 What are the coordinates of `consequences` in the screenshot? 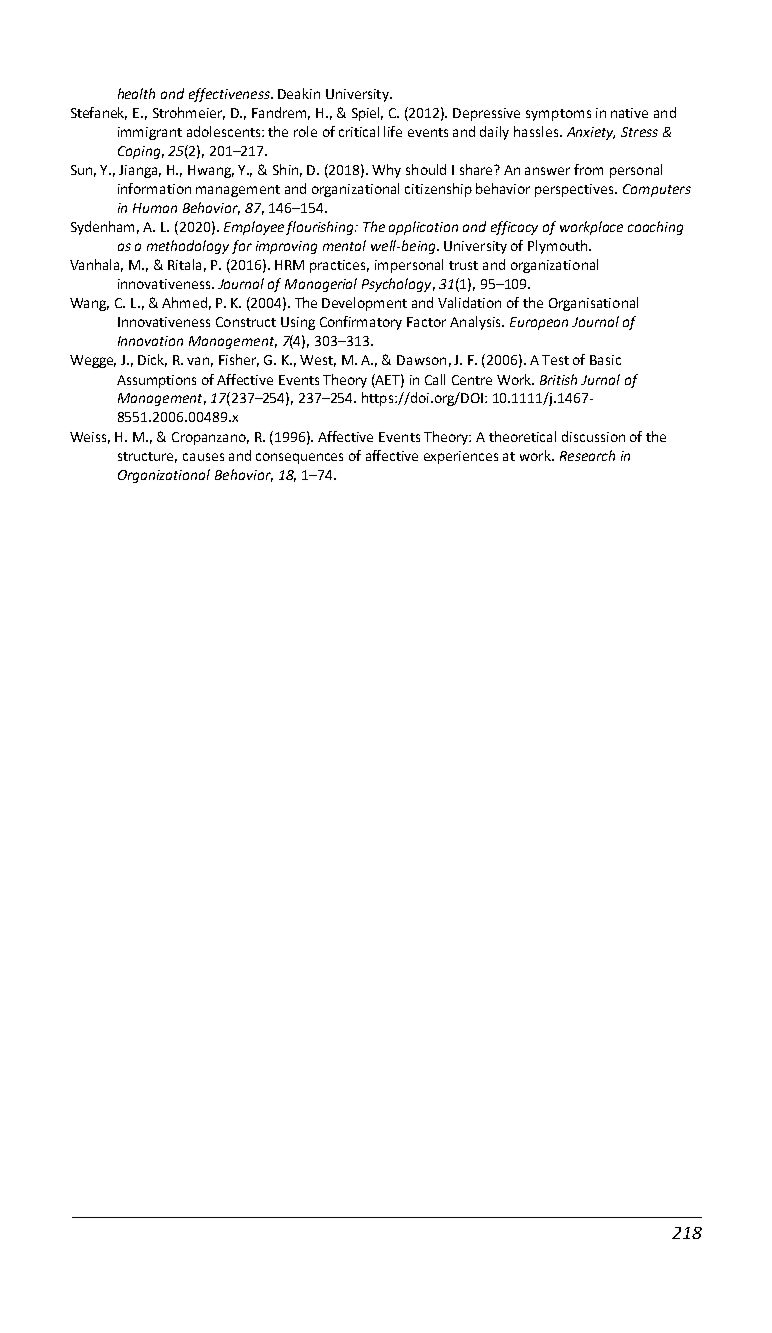 It's located at (299, 458).
